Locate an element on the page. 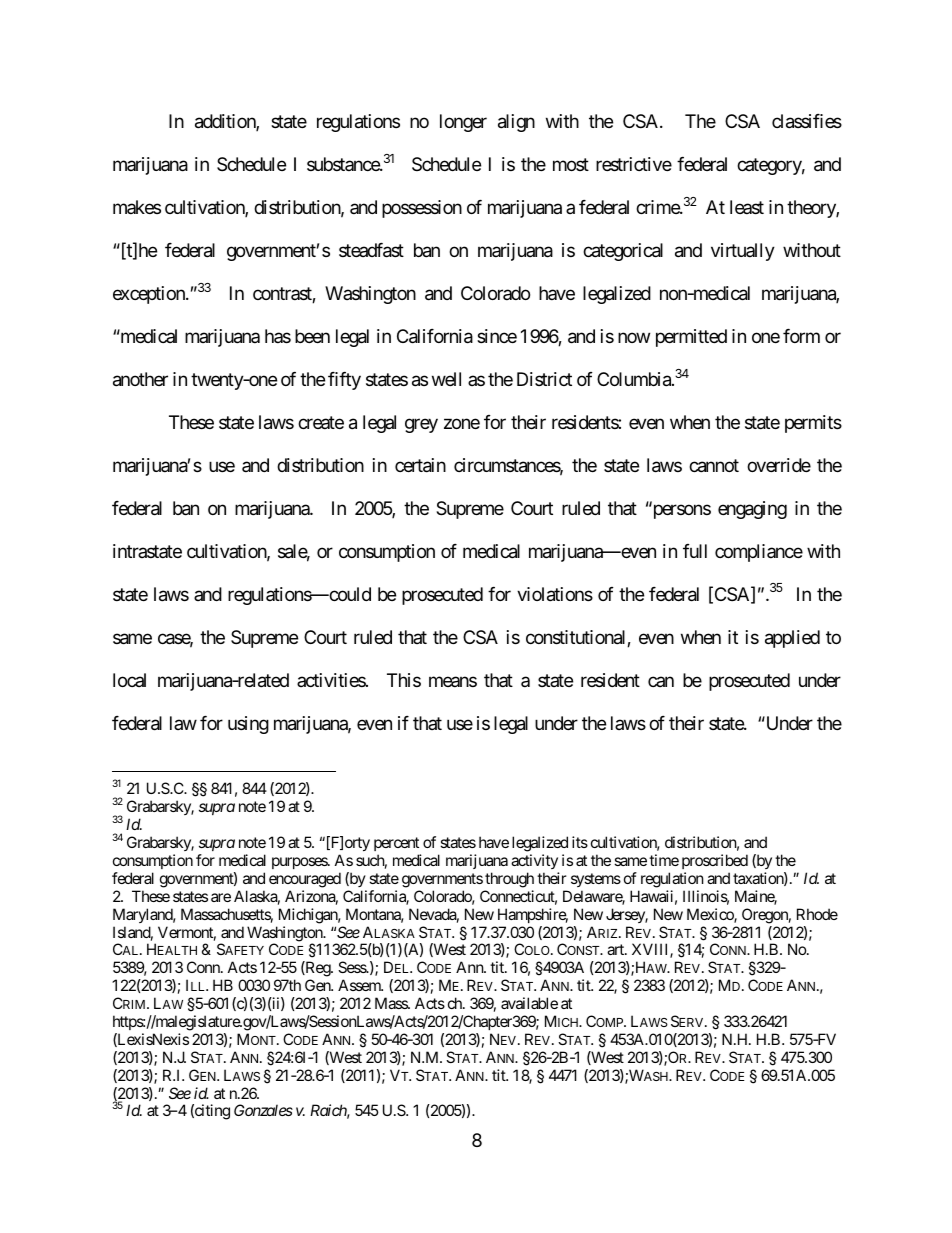  classifies is located at coordinates (807, 121).
